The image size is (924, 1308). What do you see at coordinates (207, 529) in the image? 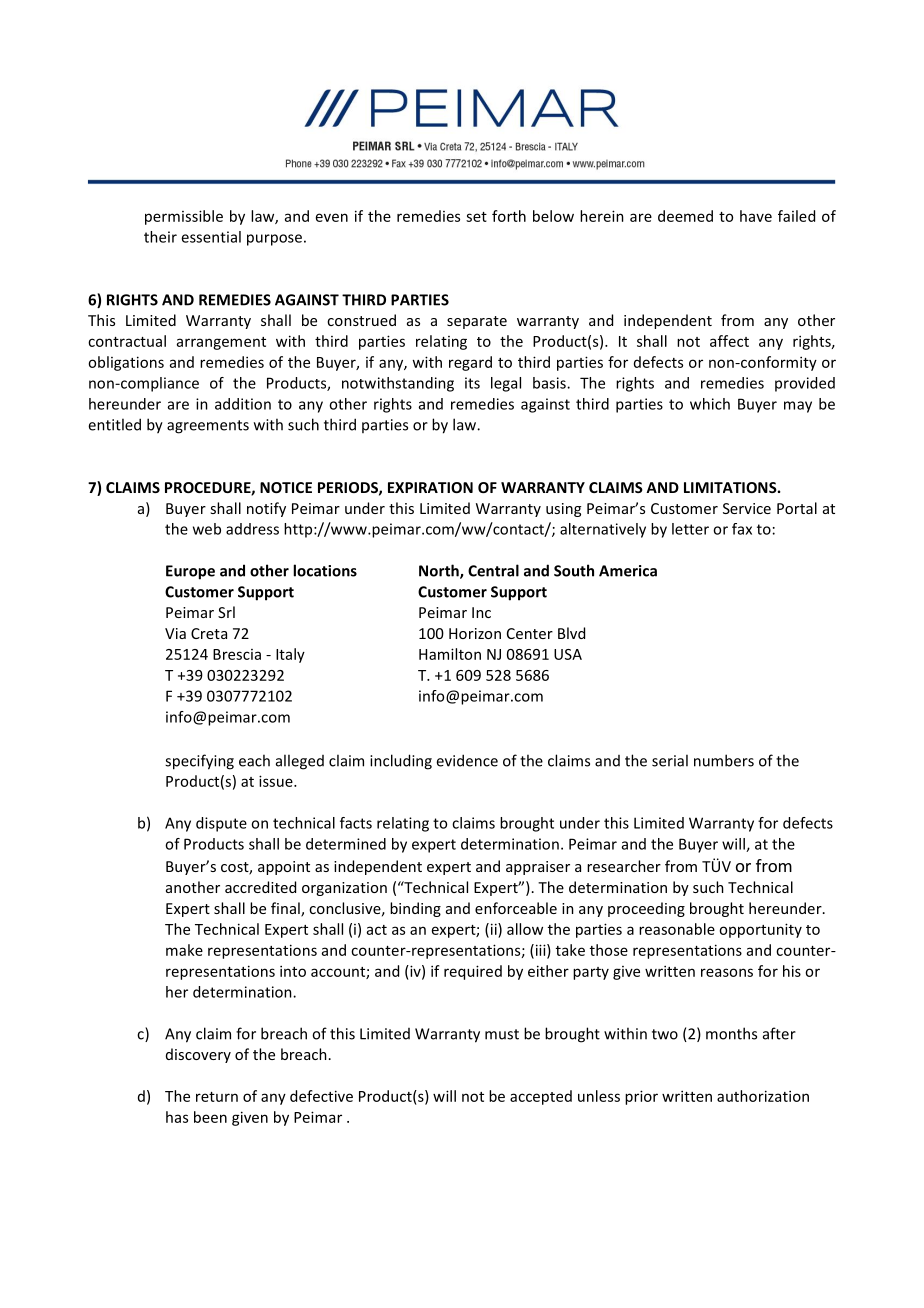
I see `web` at bounding box center [207, 529].
